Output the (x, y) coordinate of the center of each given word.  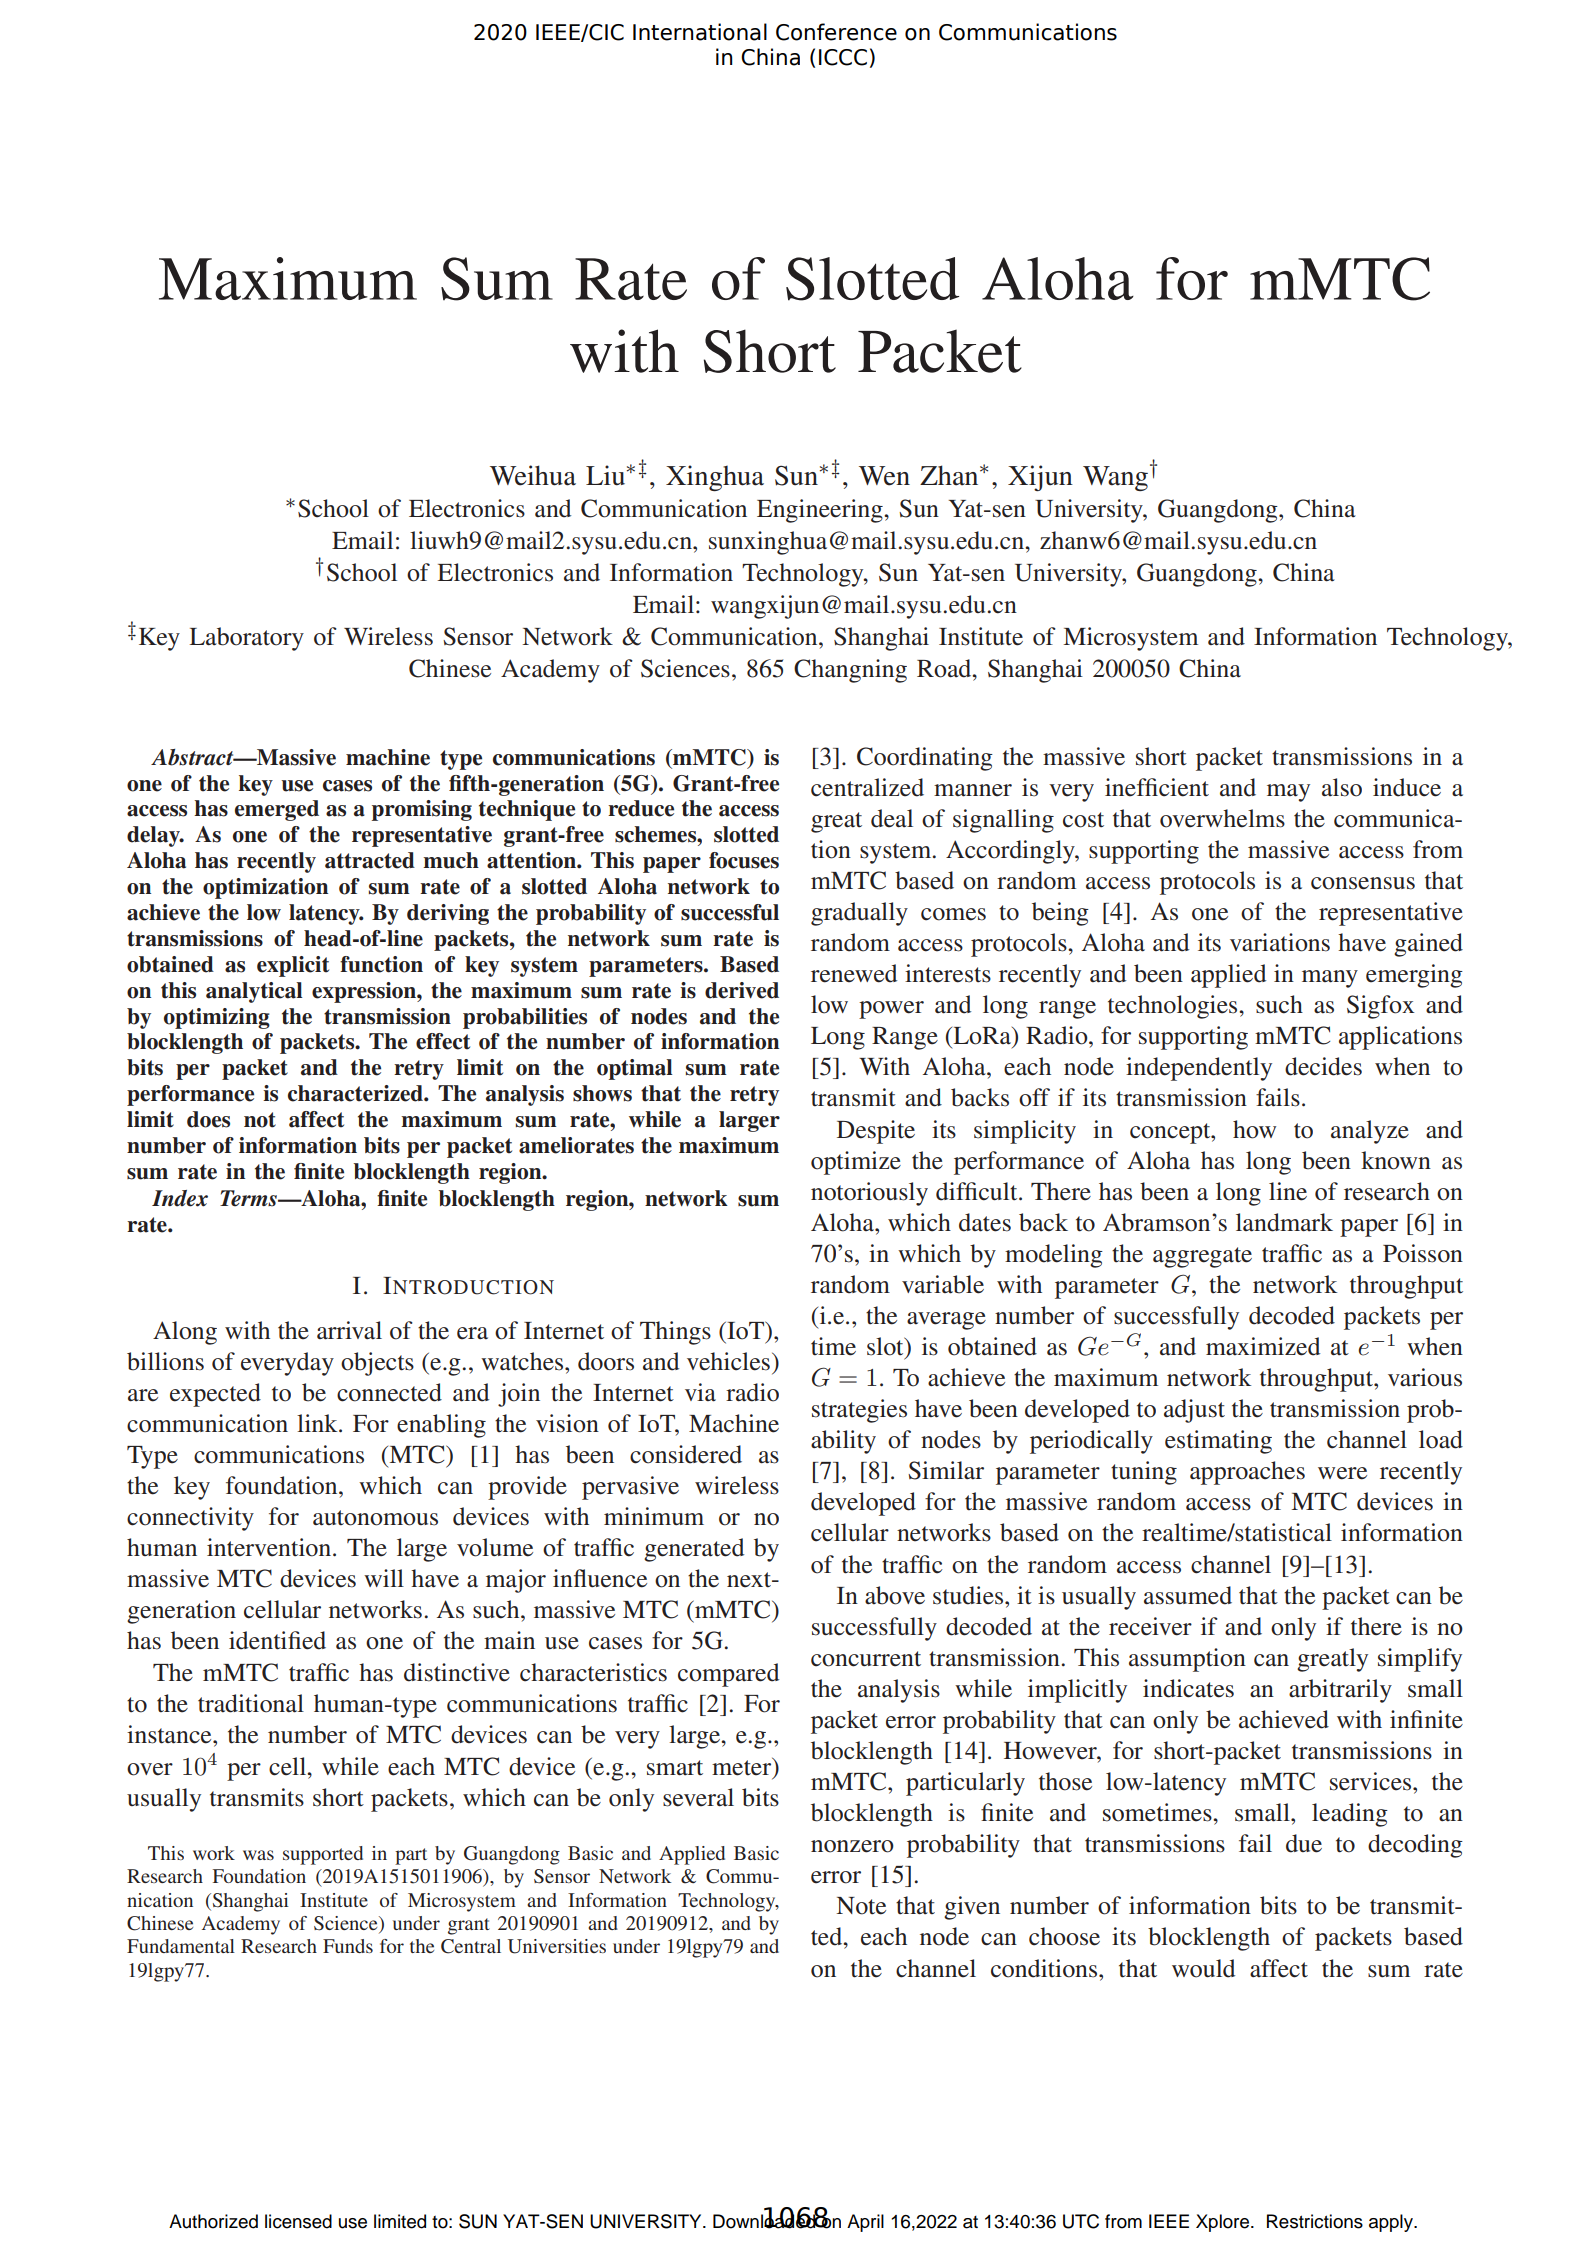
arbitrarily (1340, 1691)
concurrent (866, 1659)
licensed (298, 2221)
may (1288, 793)
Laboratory (246, 639)
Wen (884, 476)
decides (1323, 1066)
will (384, 1578)
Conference (836, 32)
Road (945, 668)
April (865, 2223)
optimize (856, 1163)
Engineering (821, 511)
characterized (356, 1093)
